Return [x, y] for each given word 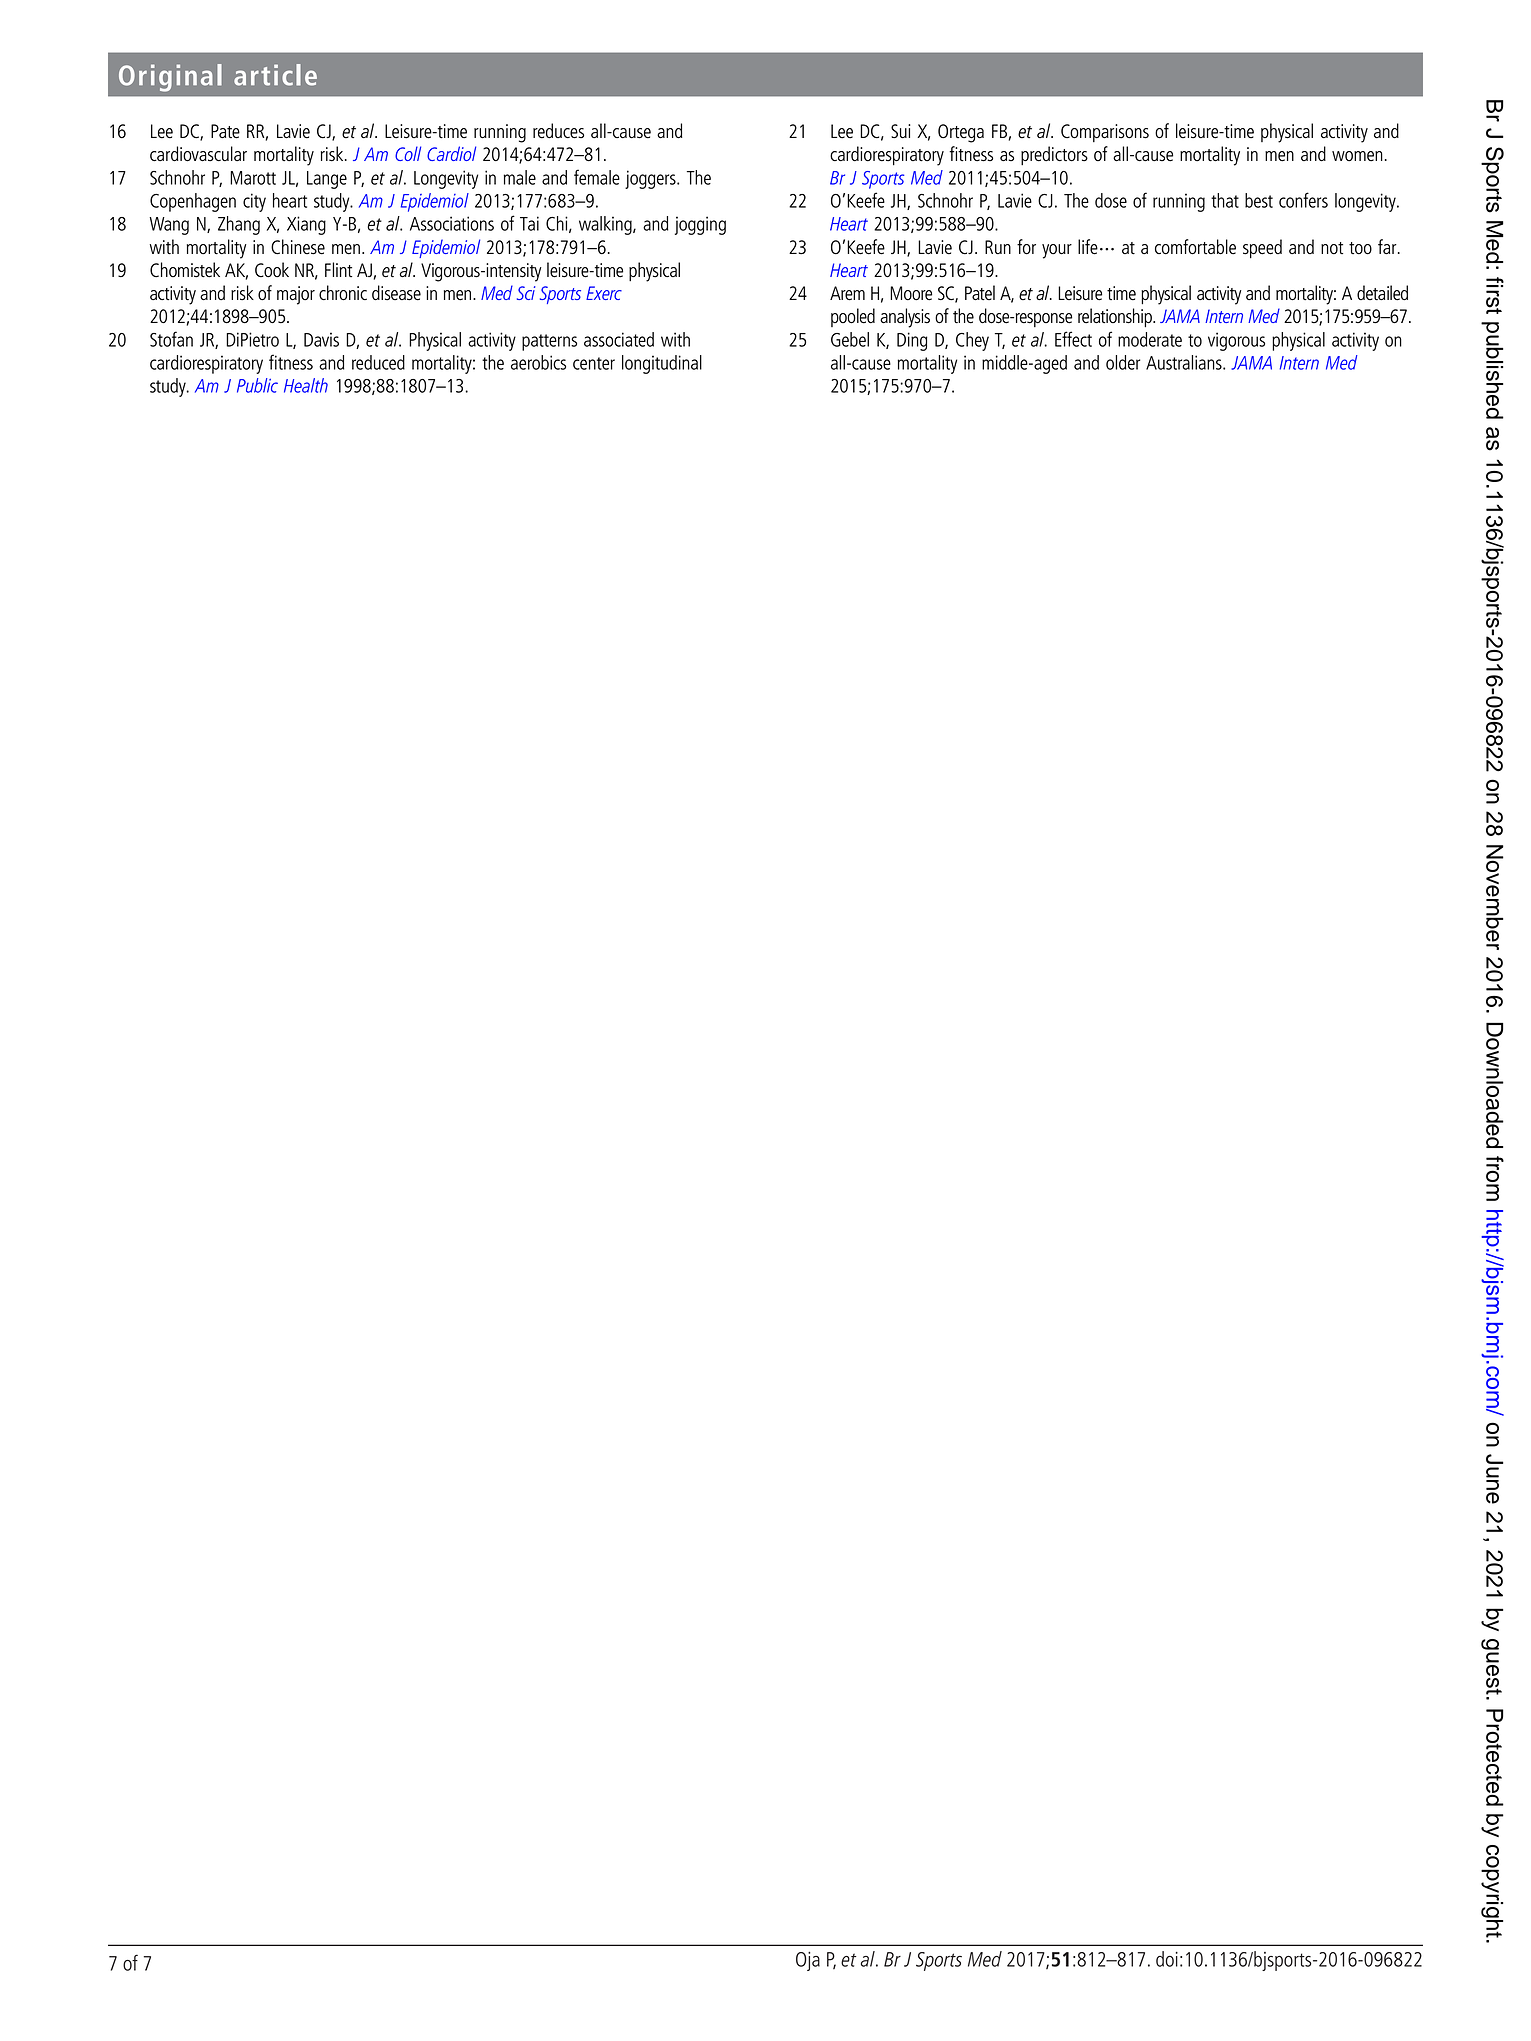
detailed [1382, 293]
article [275, 75]
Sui [901, 131]
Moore [911, 293]
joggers [651, 179]
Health [306, 385]
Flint [338, 269]
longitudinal [662, 364]
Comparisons [1105, 133]
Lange [327, 180]
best [1259, 200]
